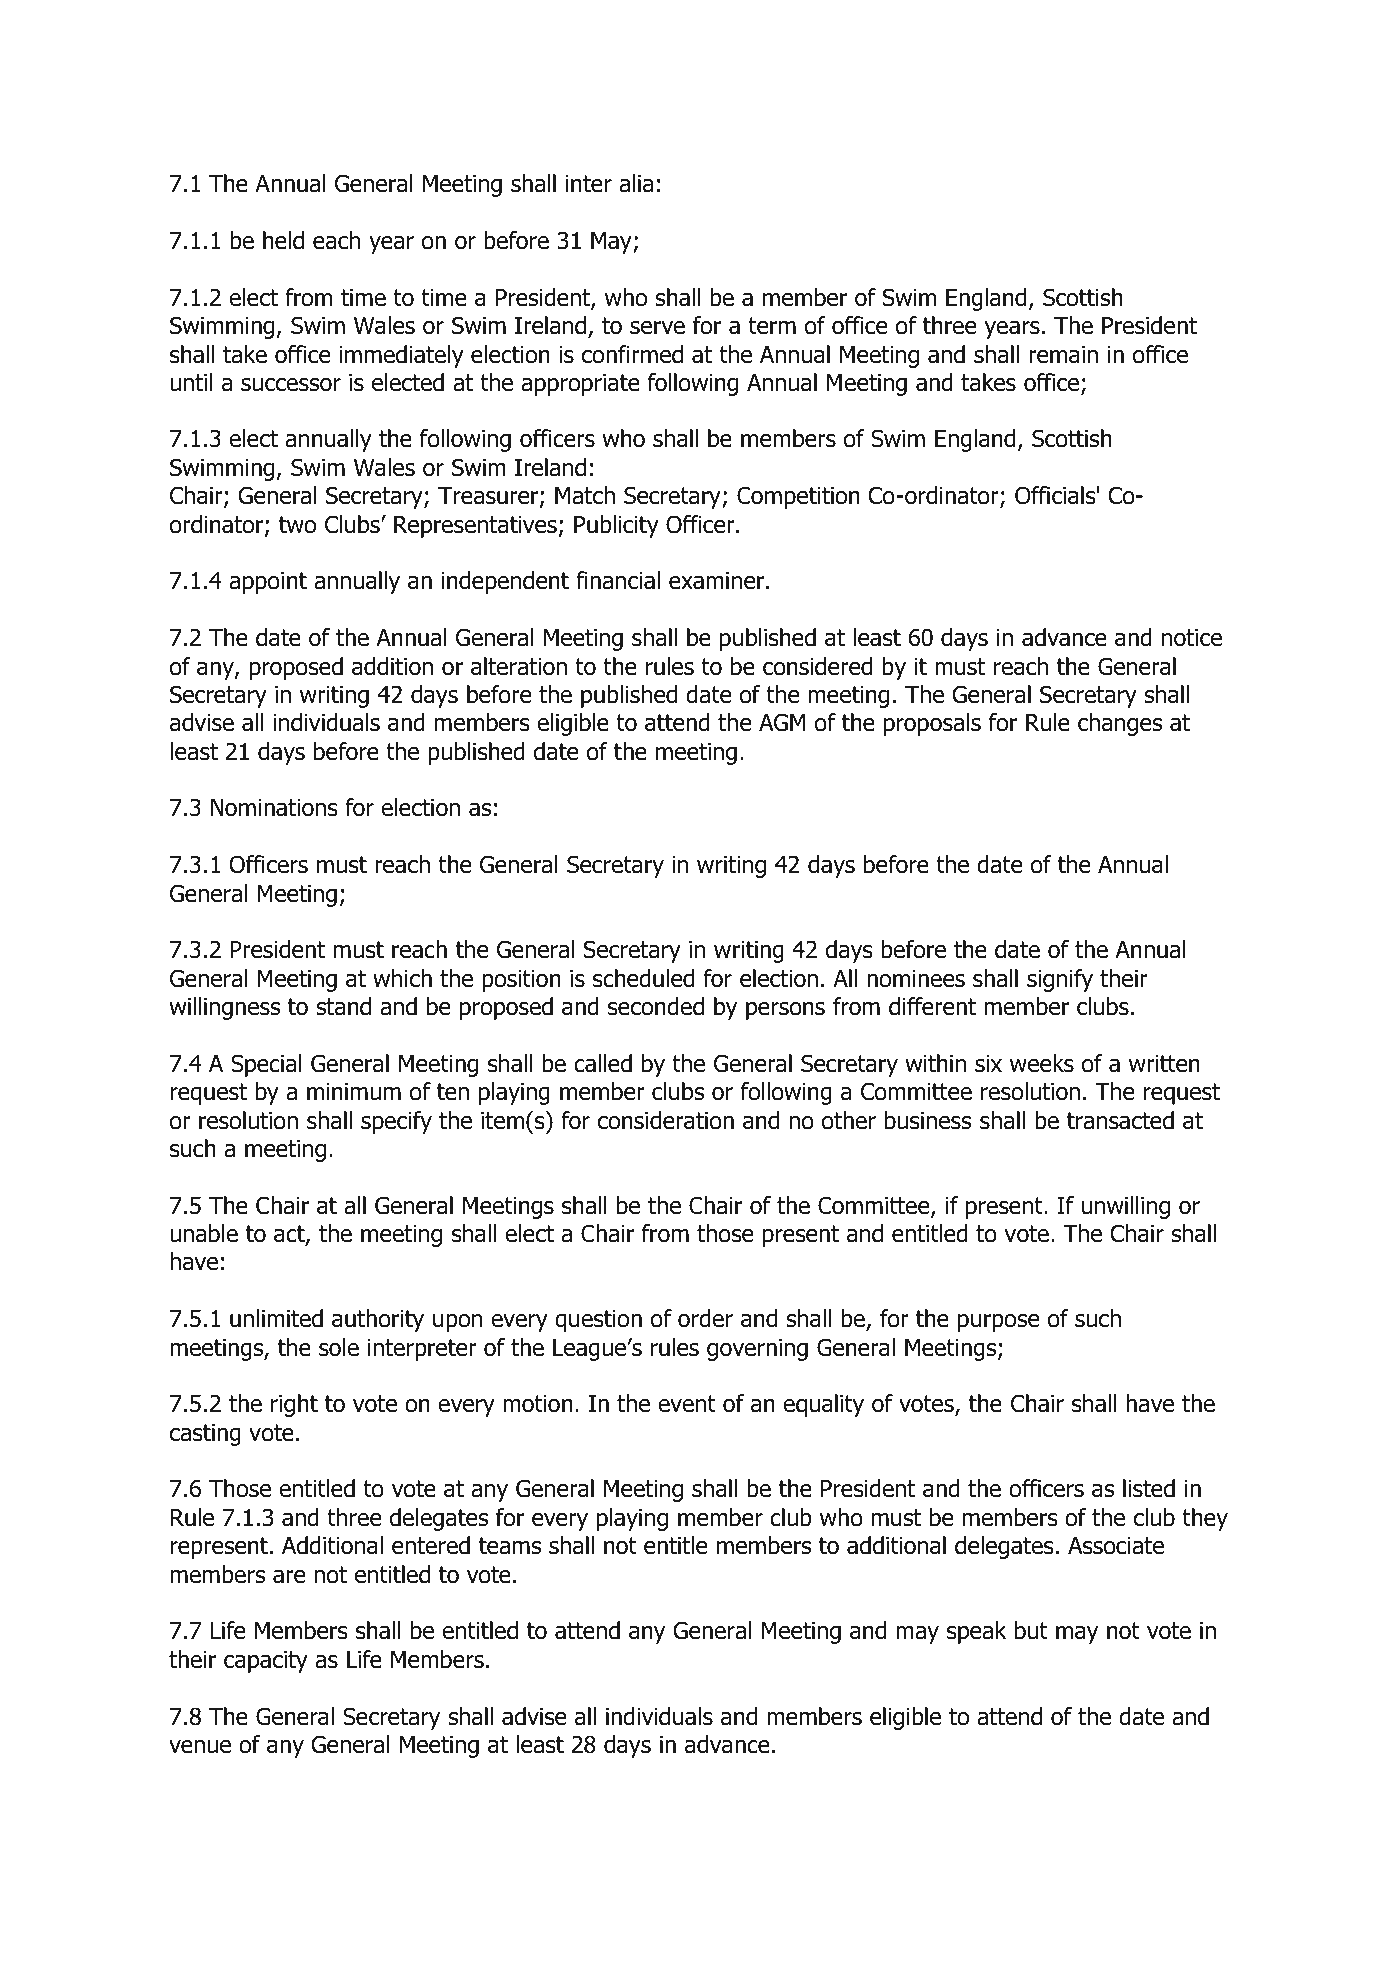 The width and height of the document is (1400, 1979). I want to click on consideration, so click(666, 1120).
